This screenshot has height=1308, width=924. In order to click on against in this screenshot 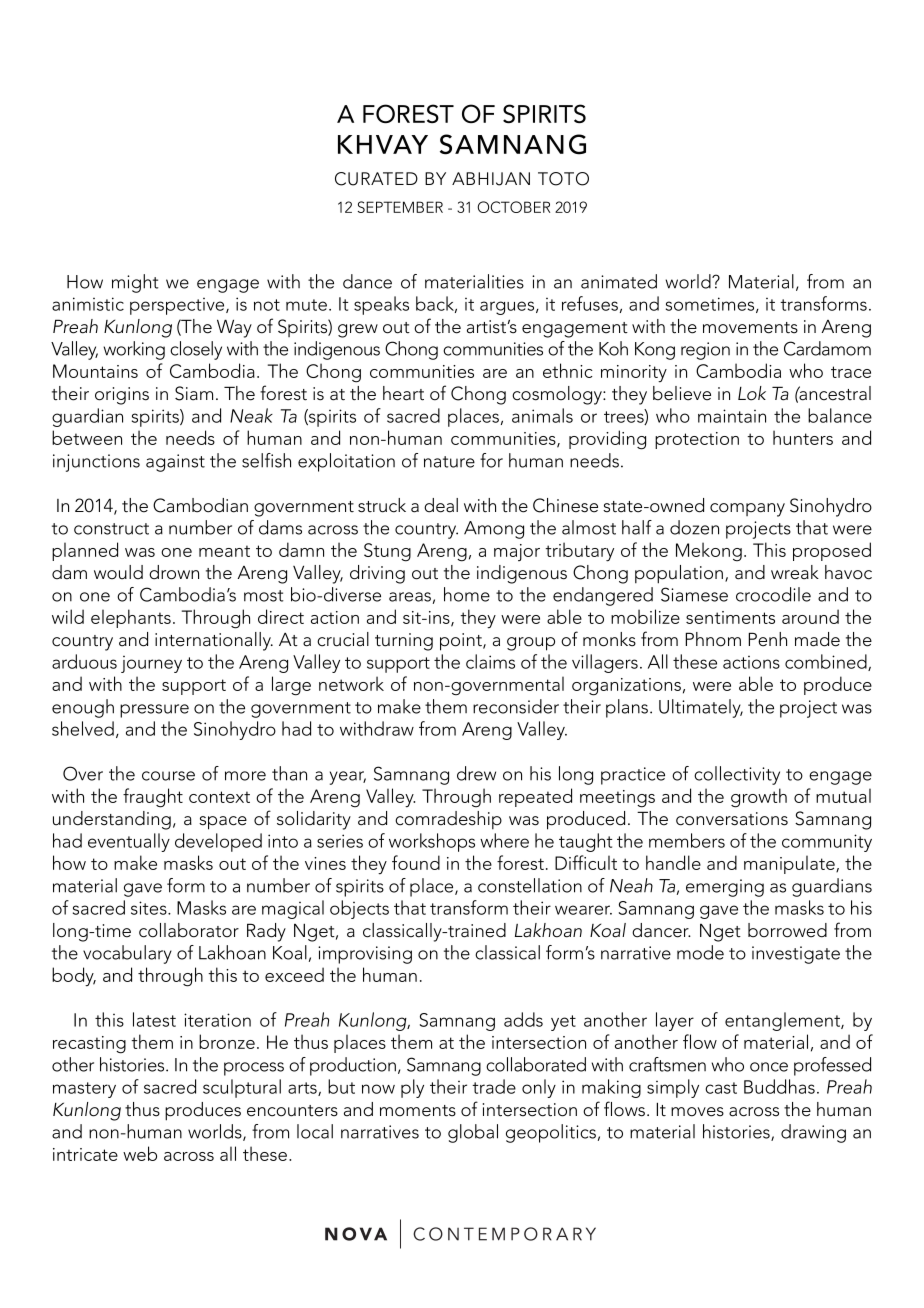, I will do `click(175, 463)`.
